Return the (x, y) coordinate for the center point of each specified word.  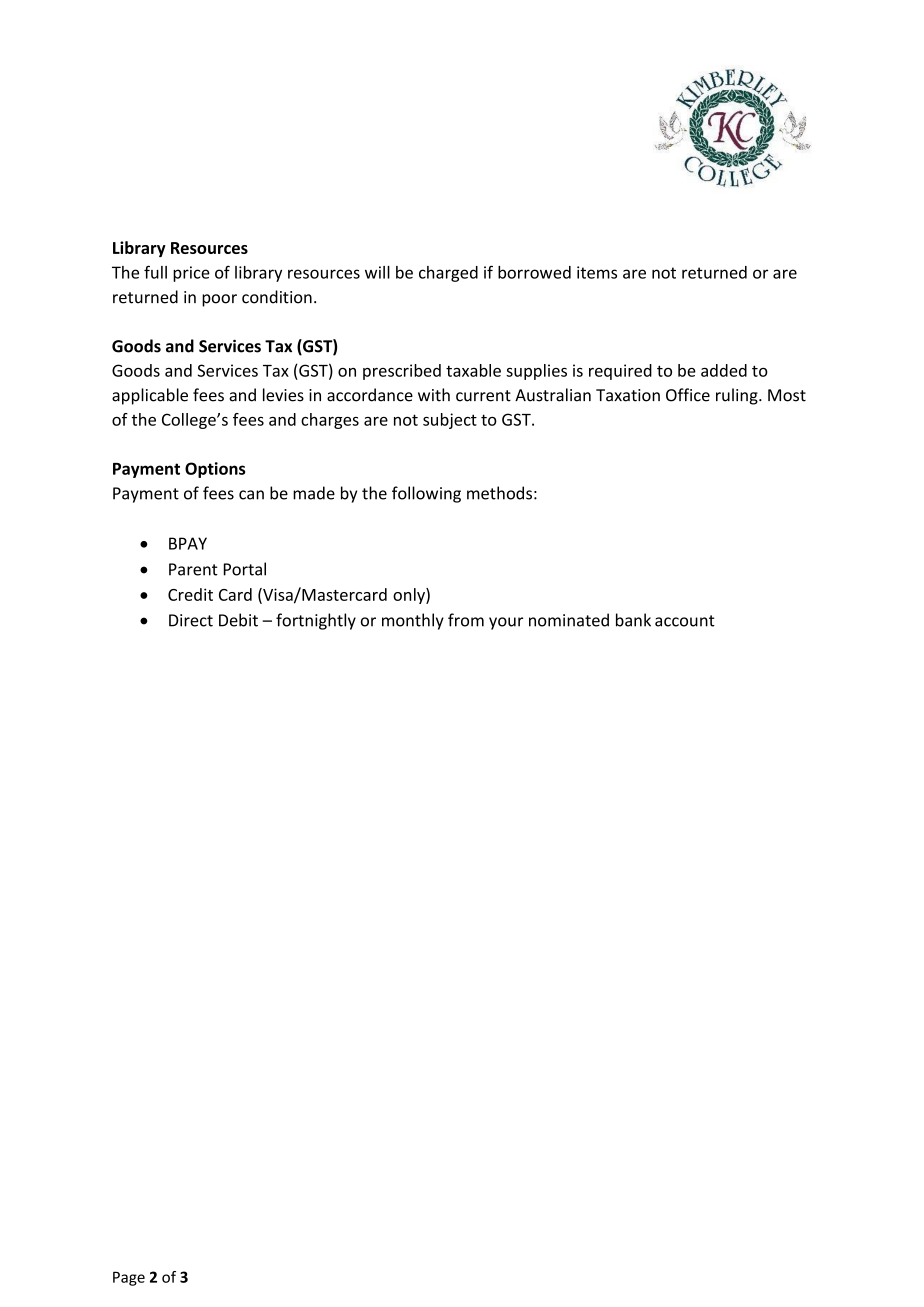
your (506, 623)
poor (219, 300)
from (466, 620)
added (724, 370)
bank (633, 620)
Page (129, 1278)
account (685, 621)
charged (448, 274)
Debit (238, 620)
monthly (413, 621)
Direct (191, 620)
